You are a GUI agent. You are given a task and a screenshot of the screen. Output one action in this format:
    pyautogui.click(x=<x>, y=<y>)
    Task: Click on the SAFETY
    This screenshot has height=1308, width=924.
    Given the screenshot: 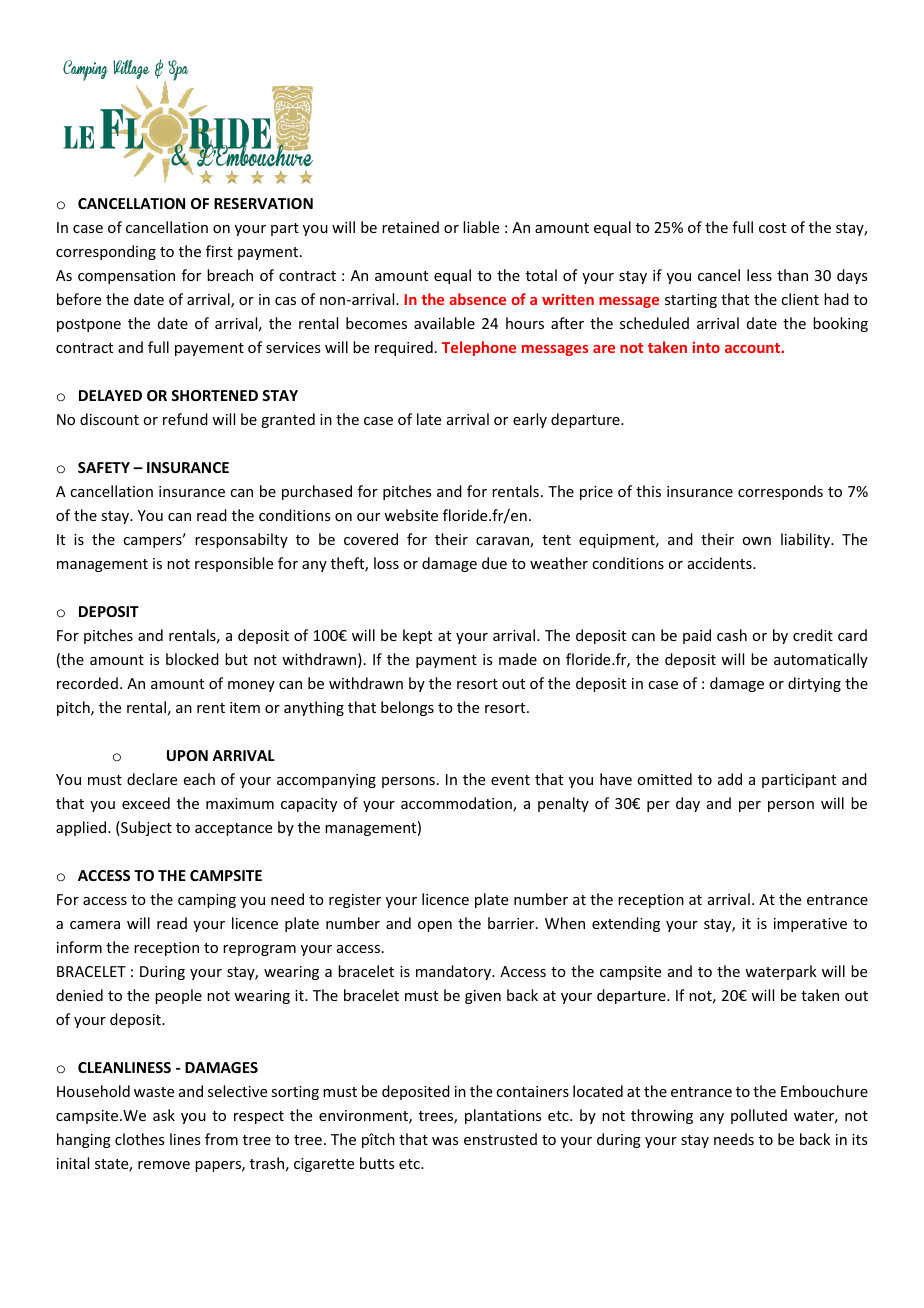 What is the action you would take?
    pyautogui.click(x=104, y=467)
